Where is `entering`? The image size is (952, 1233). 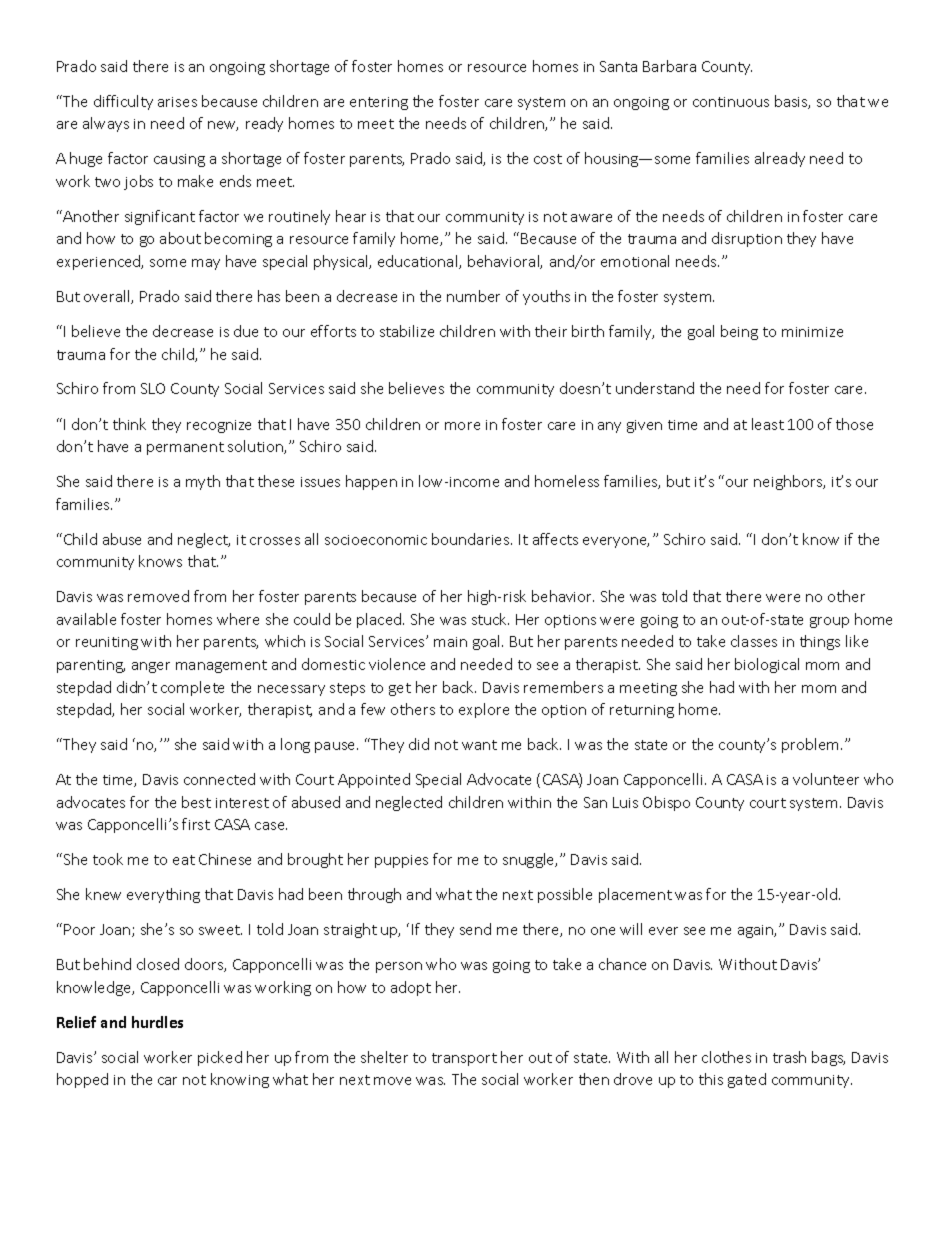 entering is located at coordinates (379, 103).
